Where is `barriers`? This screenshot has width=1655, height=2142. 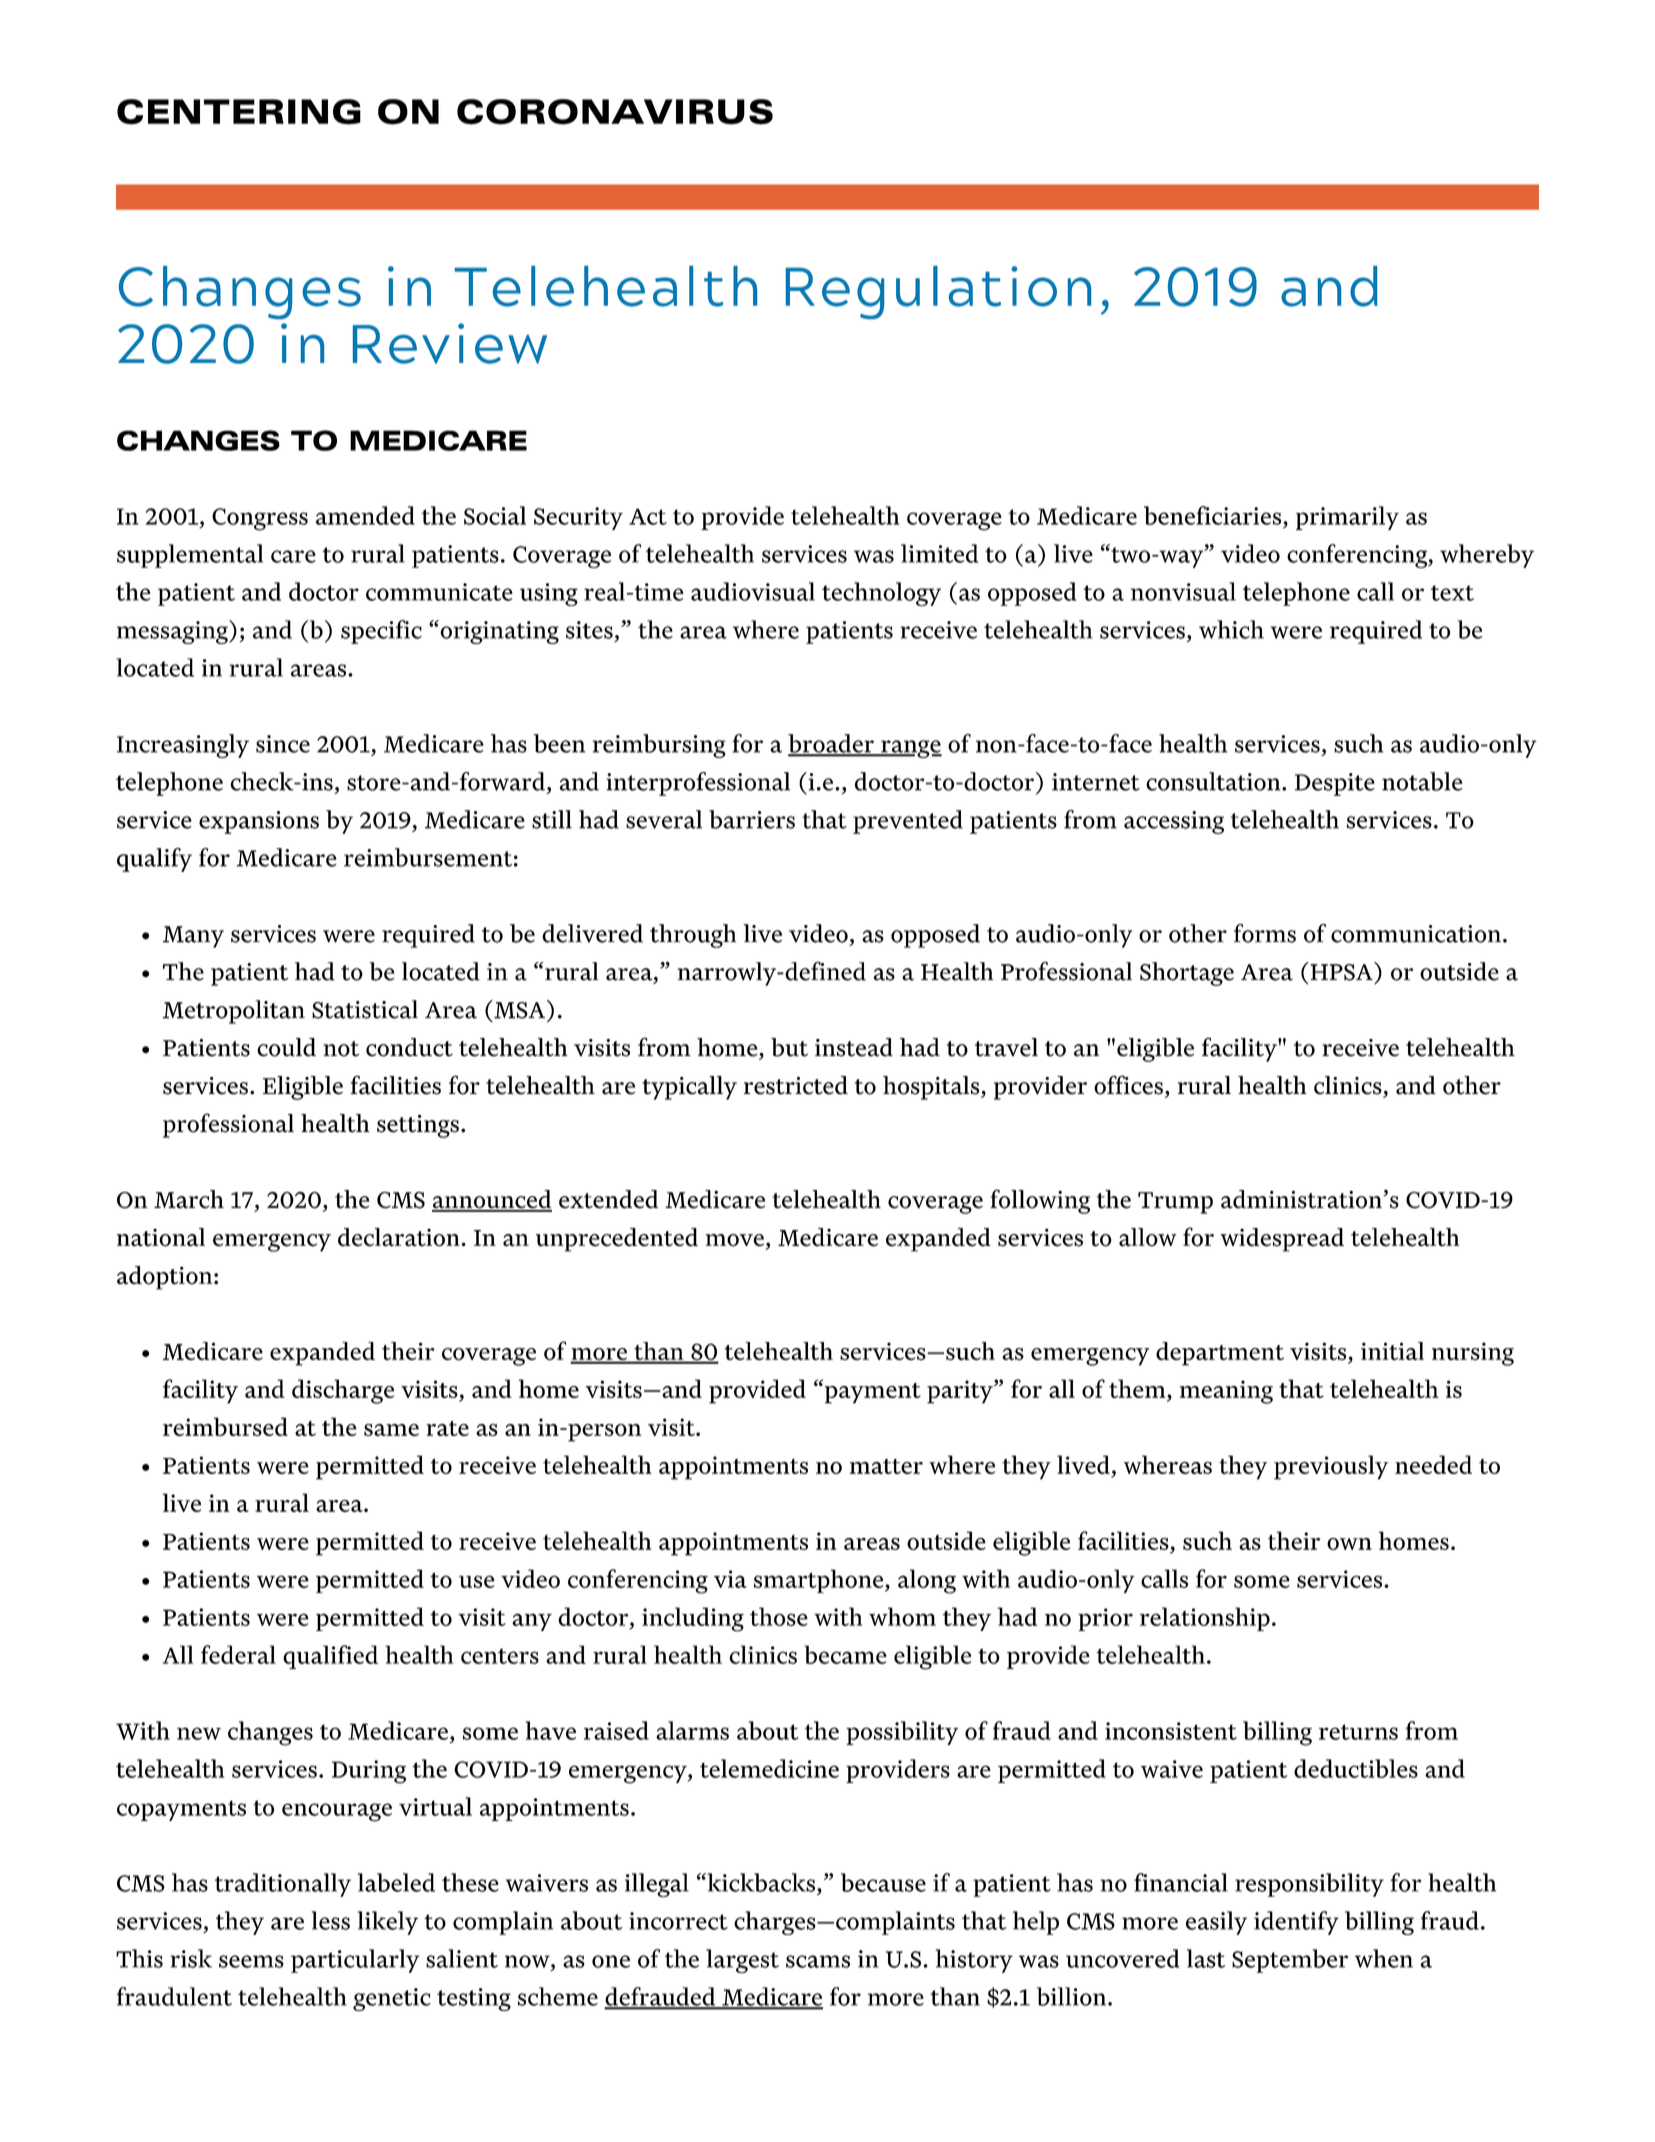 barriers is located at coordinates (752, 819).
